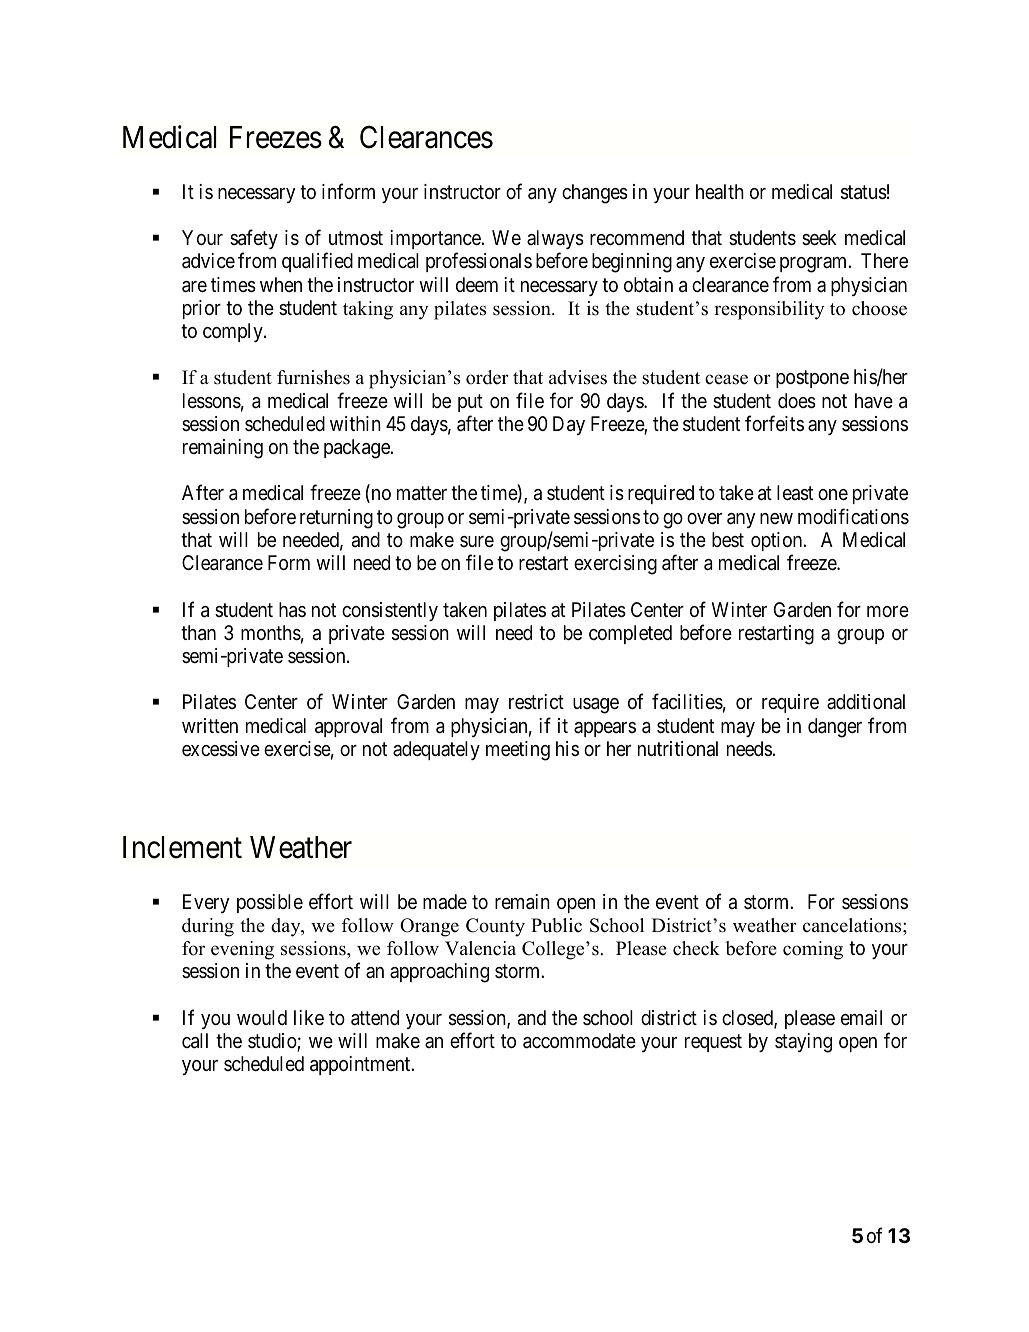  Describe the element at coordinates (579, 1041) in the screenshot. I see `accommodate` at that location.
